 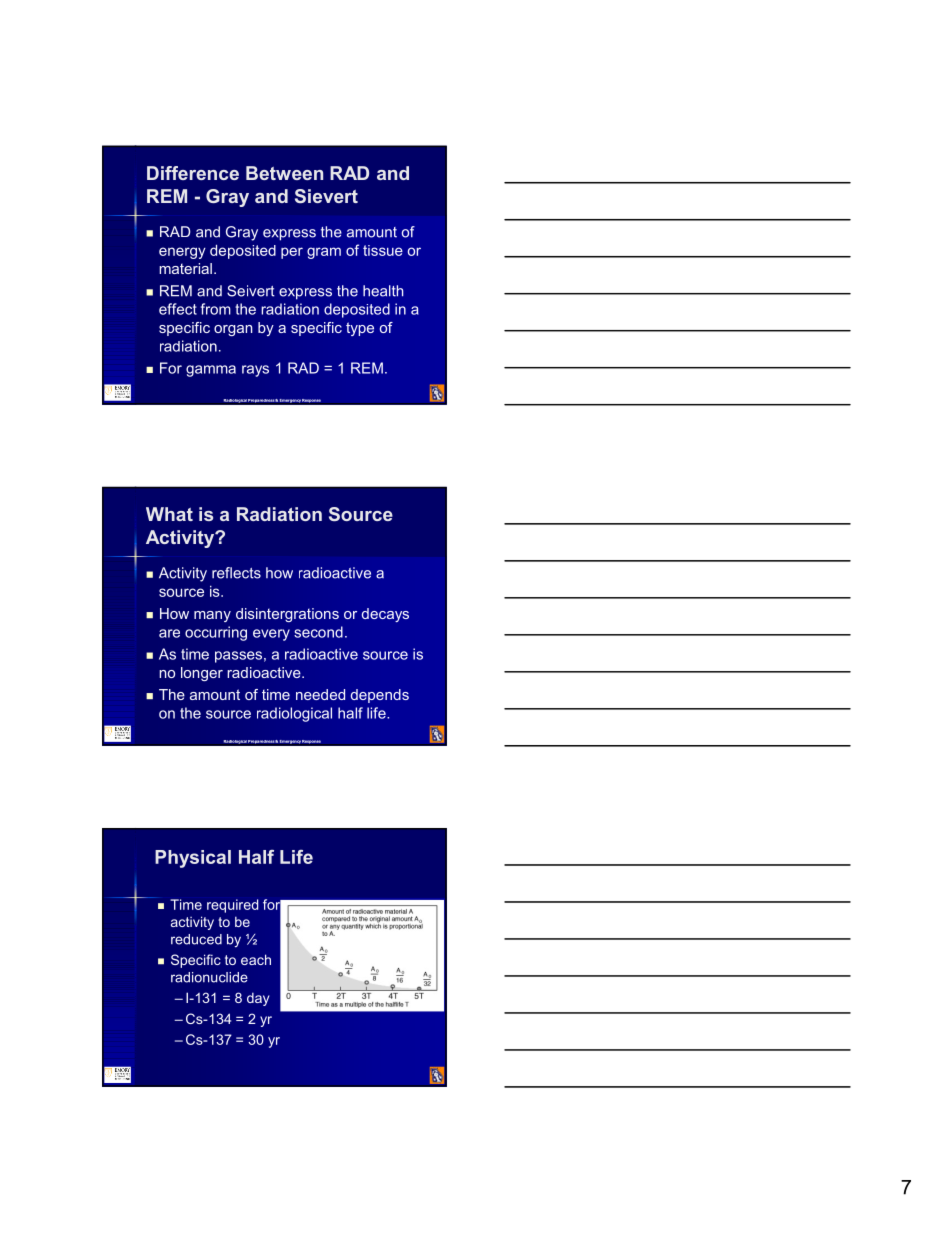 I want to click on Difference, so click(x=193, y=173).
